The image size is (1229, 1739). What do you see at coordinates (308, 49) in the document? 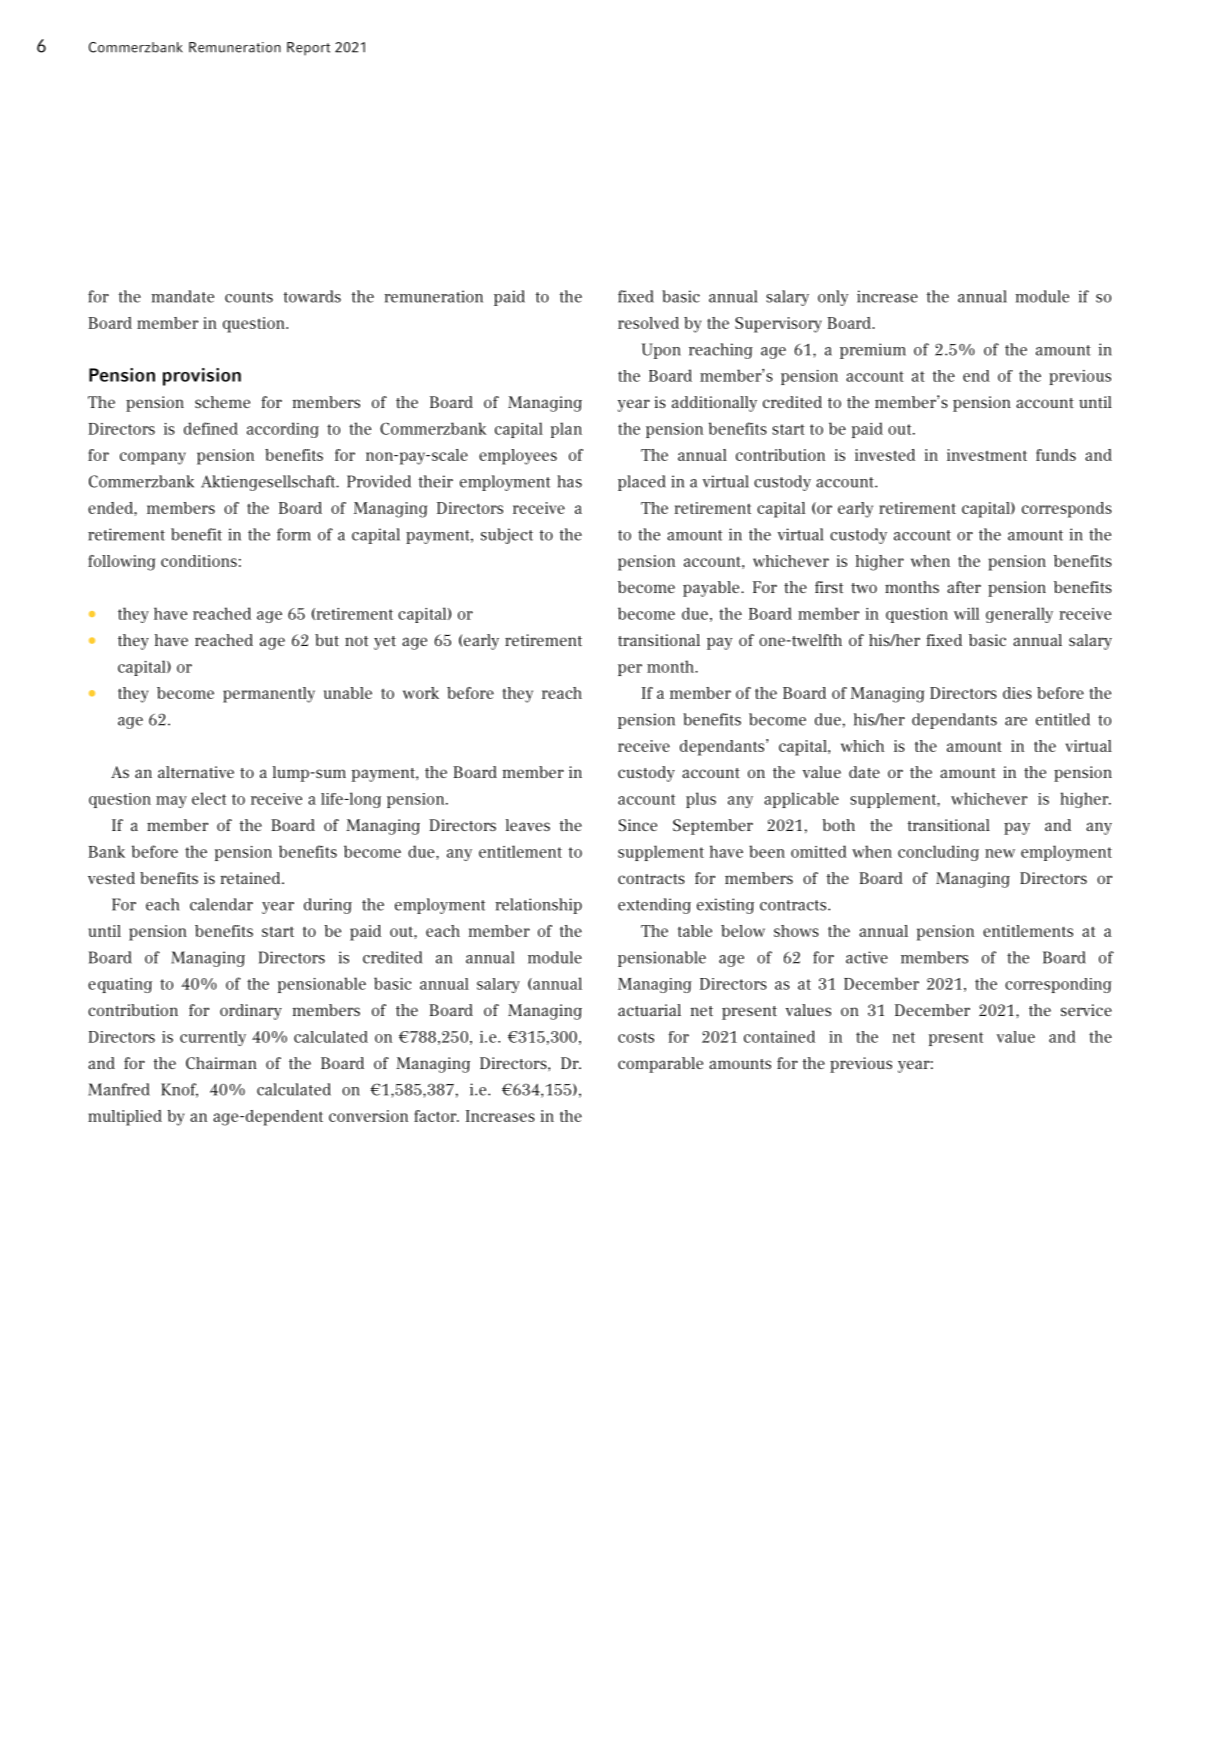
I see `Report` at bounding box center [308, 49].
